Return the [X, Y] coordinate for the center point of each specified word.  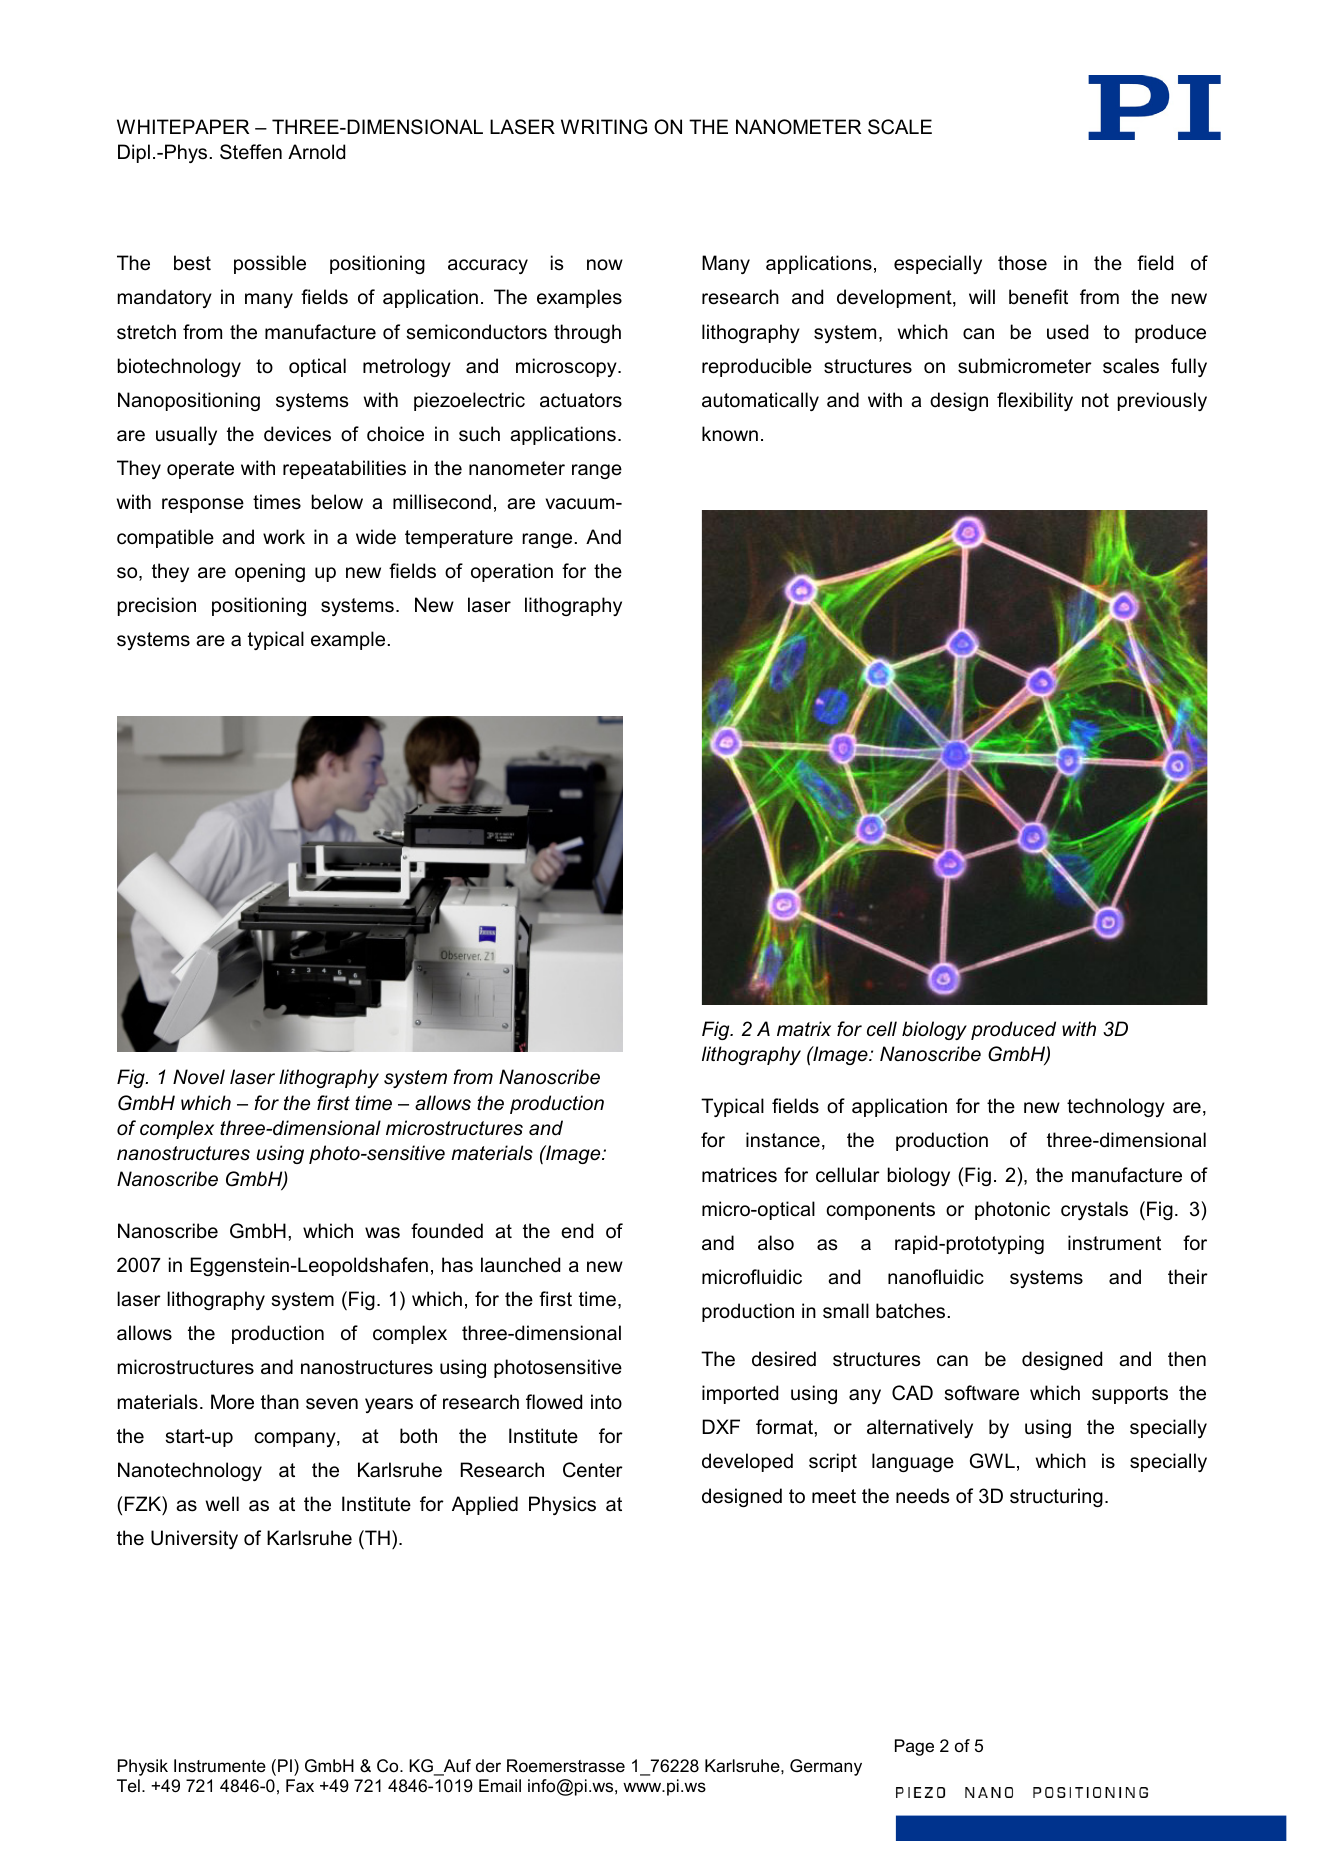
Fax [300, 1785]
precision [157, 606]
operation [512, 572]
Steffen [251, 152]
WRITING [604, 127]
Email [500, 1785]
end [577, 1231]
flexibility [1035, 401]
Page [914, 1747]
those [1022, 263]
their [1188, 1277]
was [382, 1233]
